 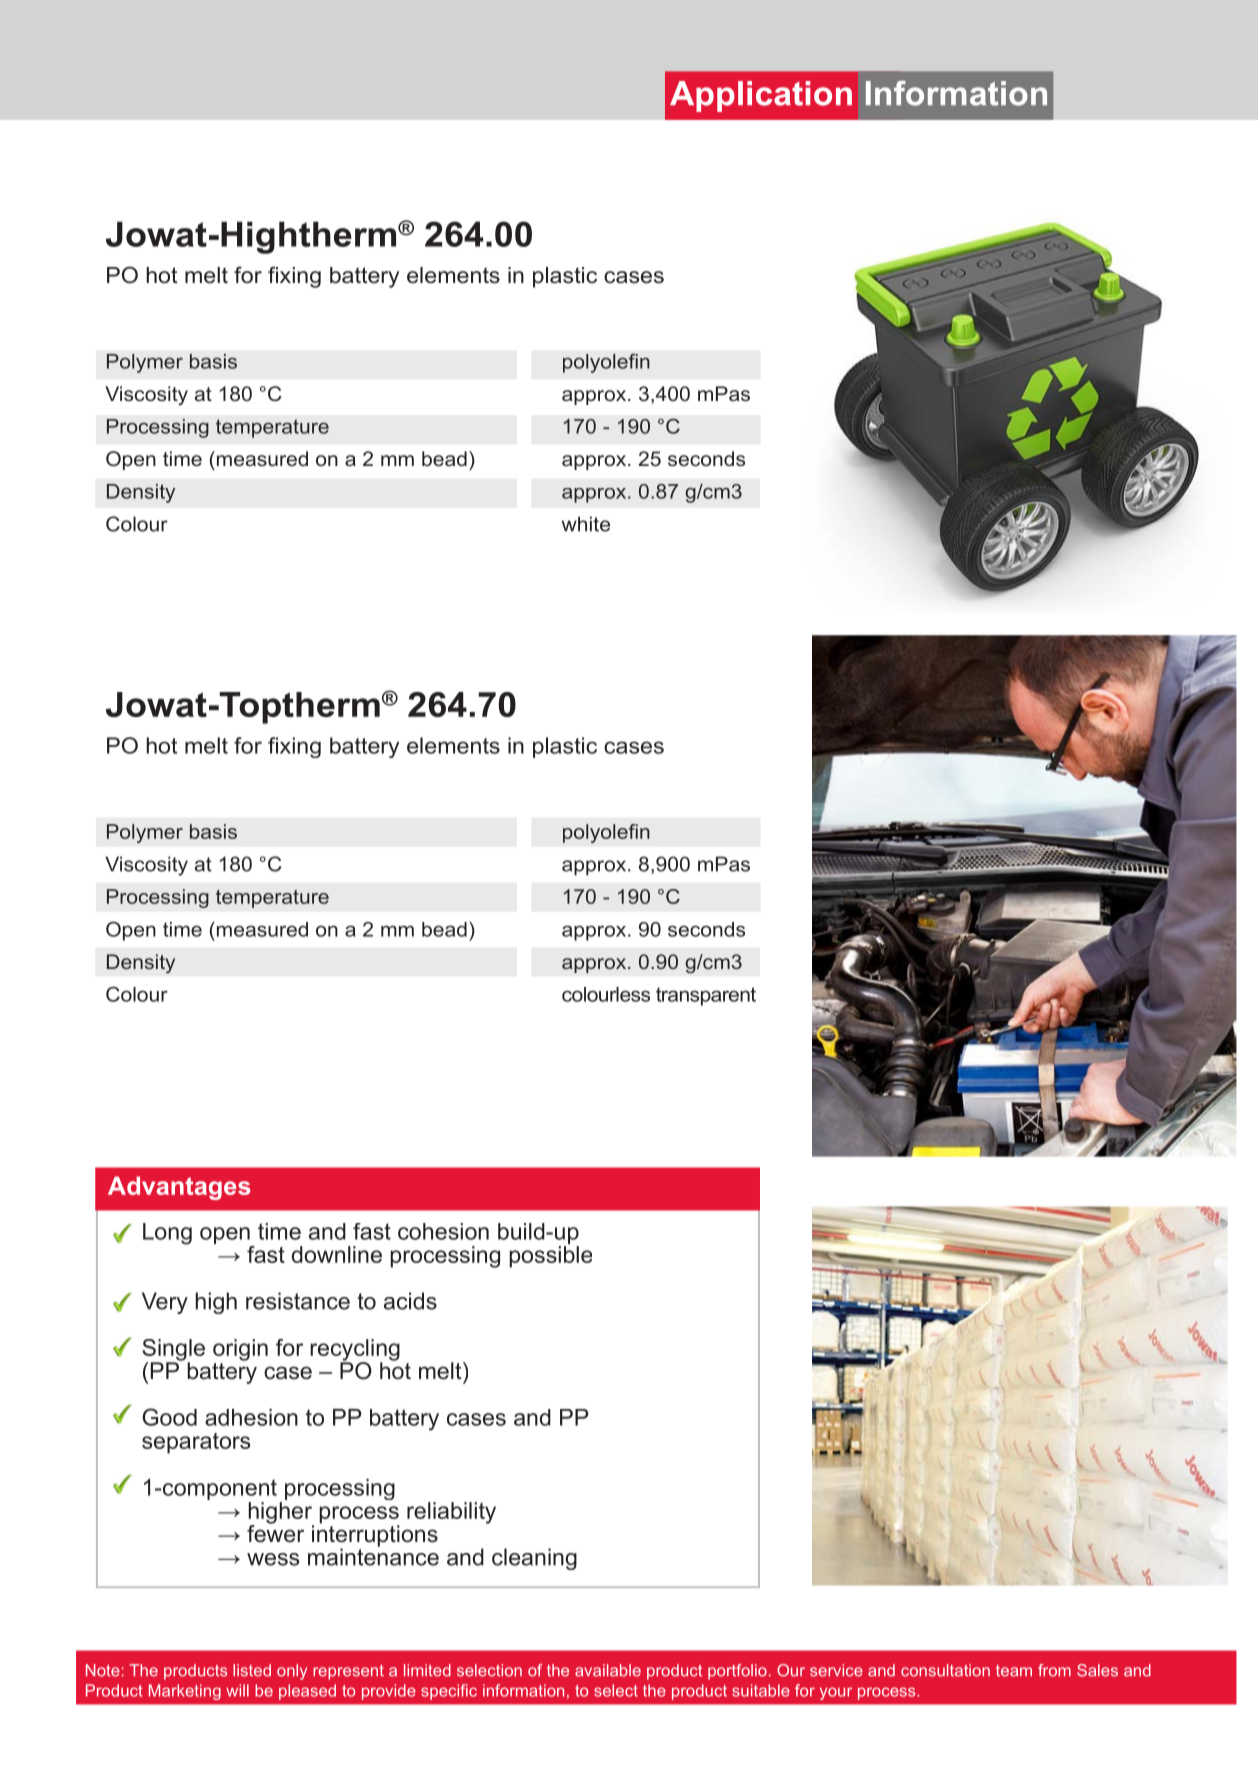 I want to click on Long, so click(x=167, y=1234).
